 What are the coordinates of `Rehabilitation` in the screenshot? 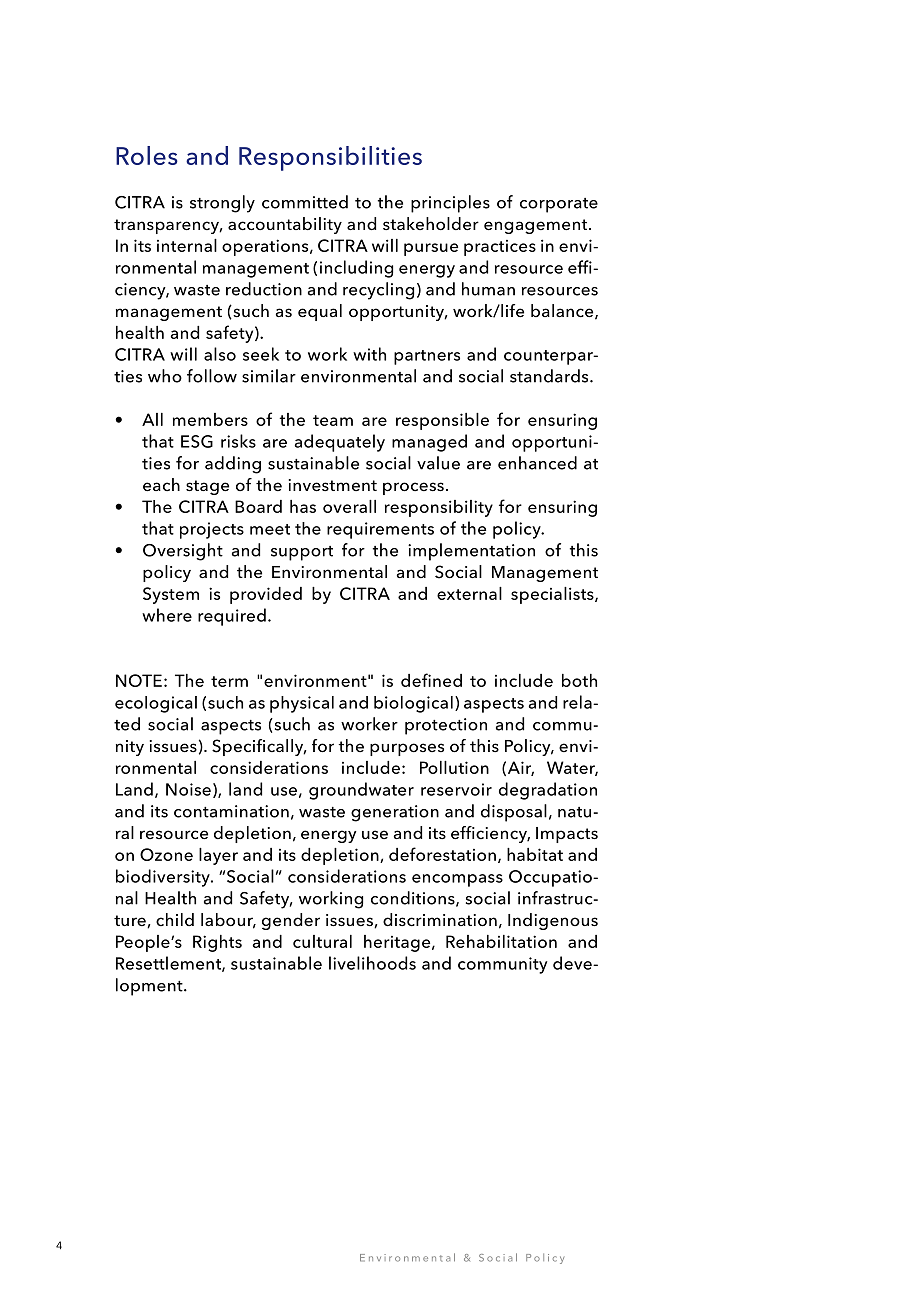 It's located at (501, 941).
